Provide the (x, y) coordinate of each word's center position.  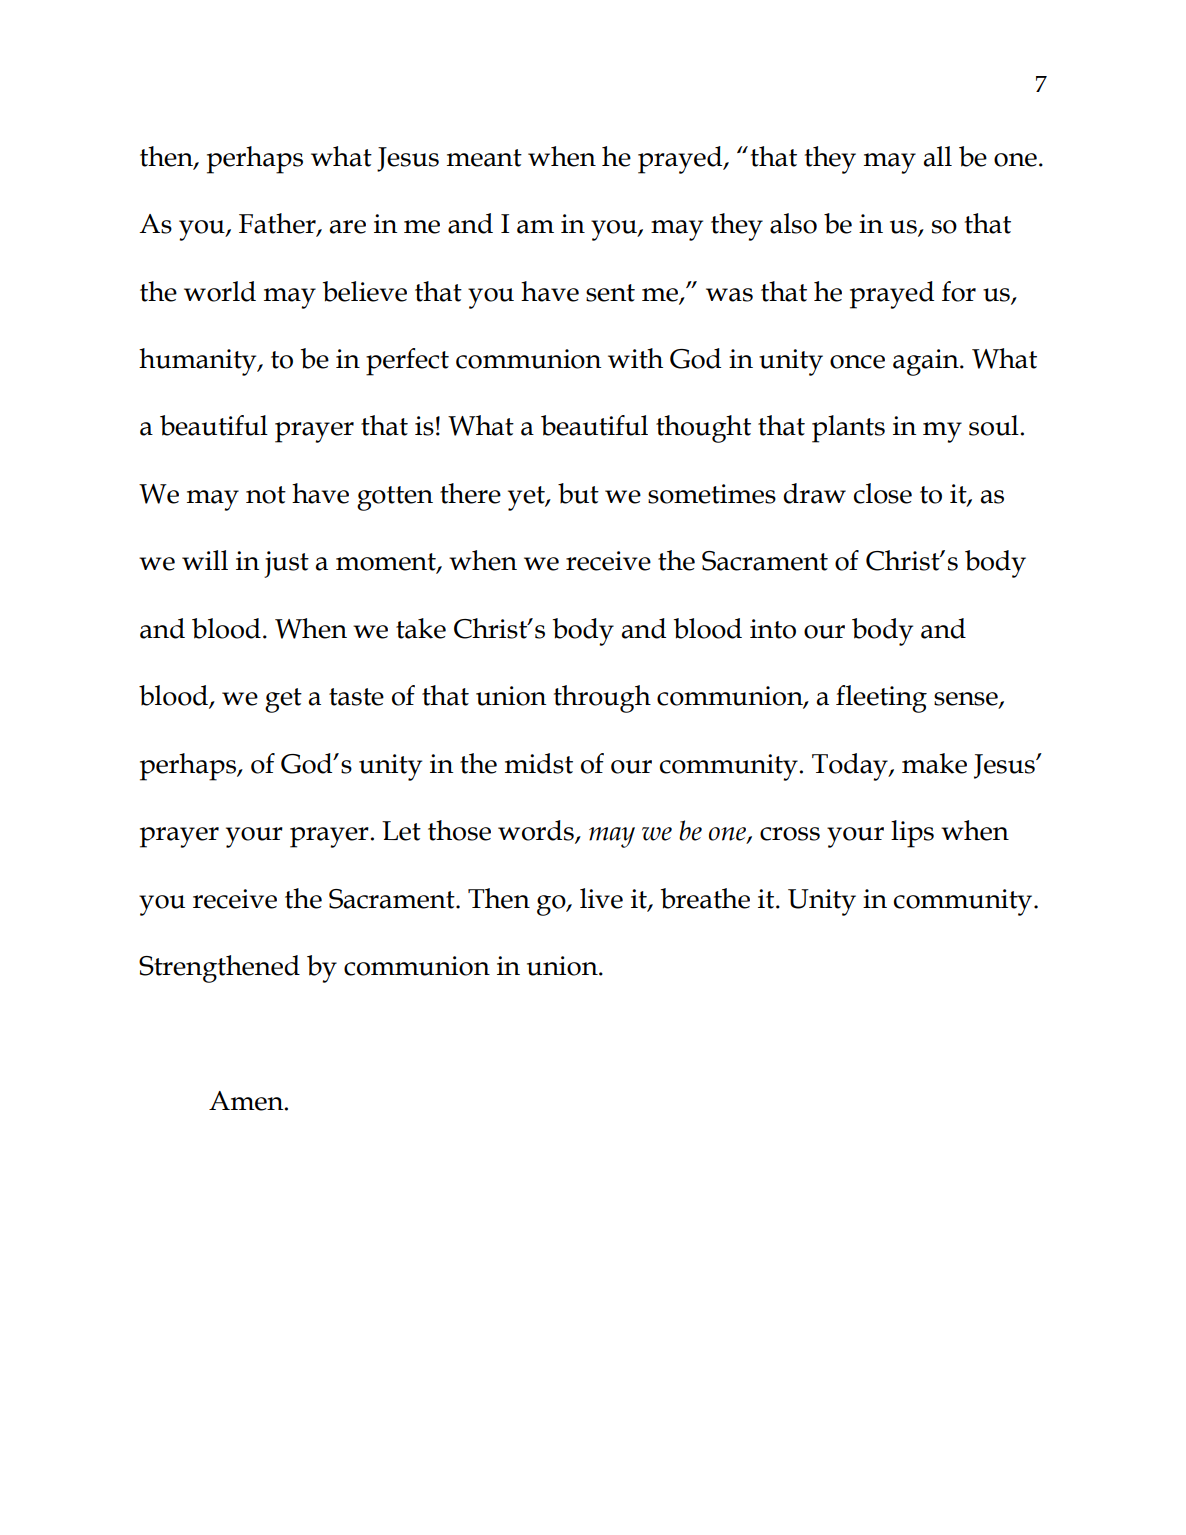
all (938, 156)
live (601, 898)
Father (278, 224)
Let (401, 831)
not (266, 495)
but (578, 493)
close (883, 493)
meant (484, 158)
